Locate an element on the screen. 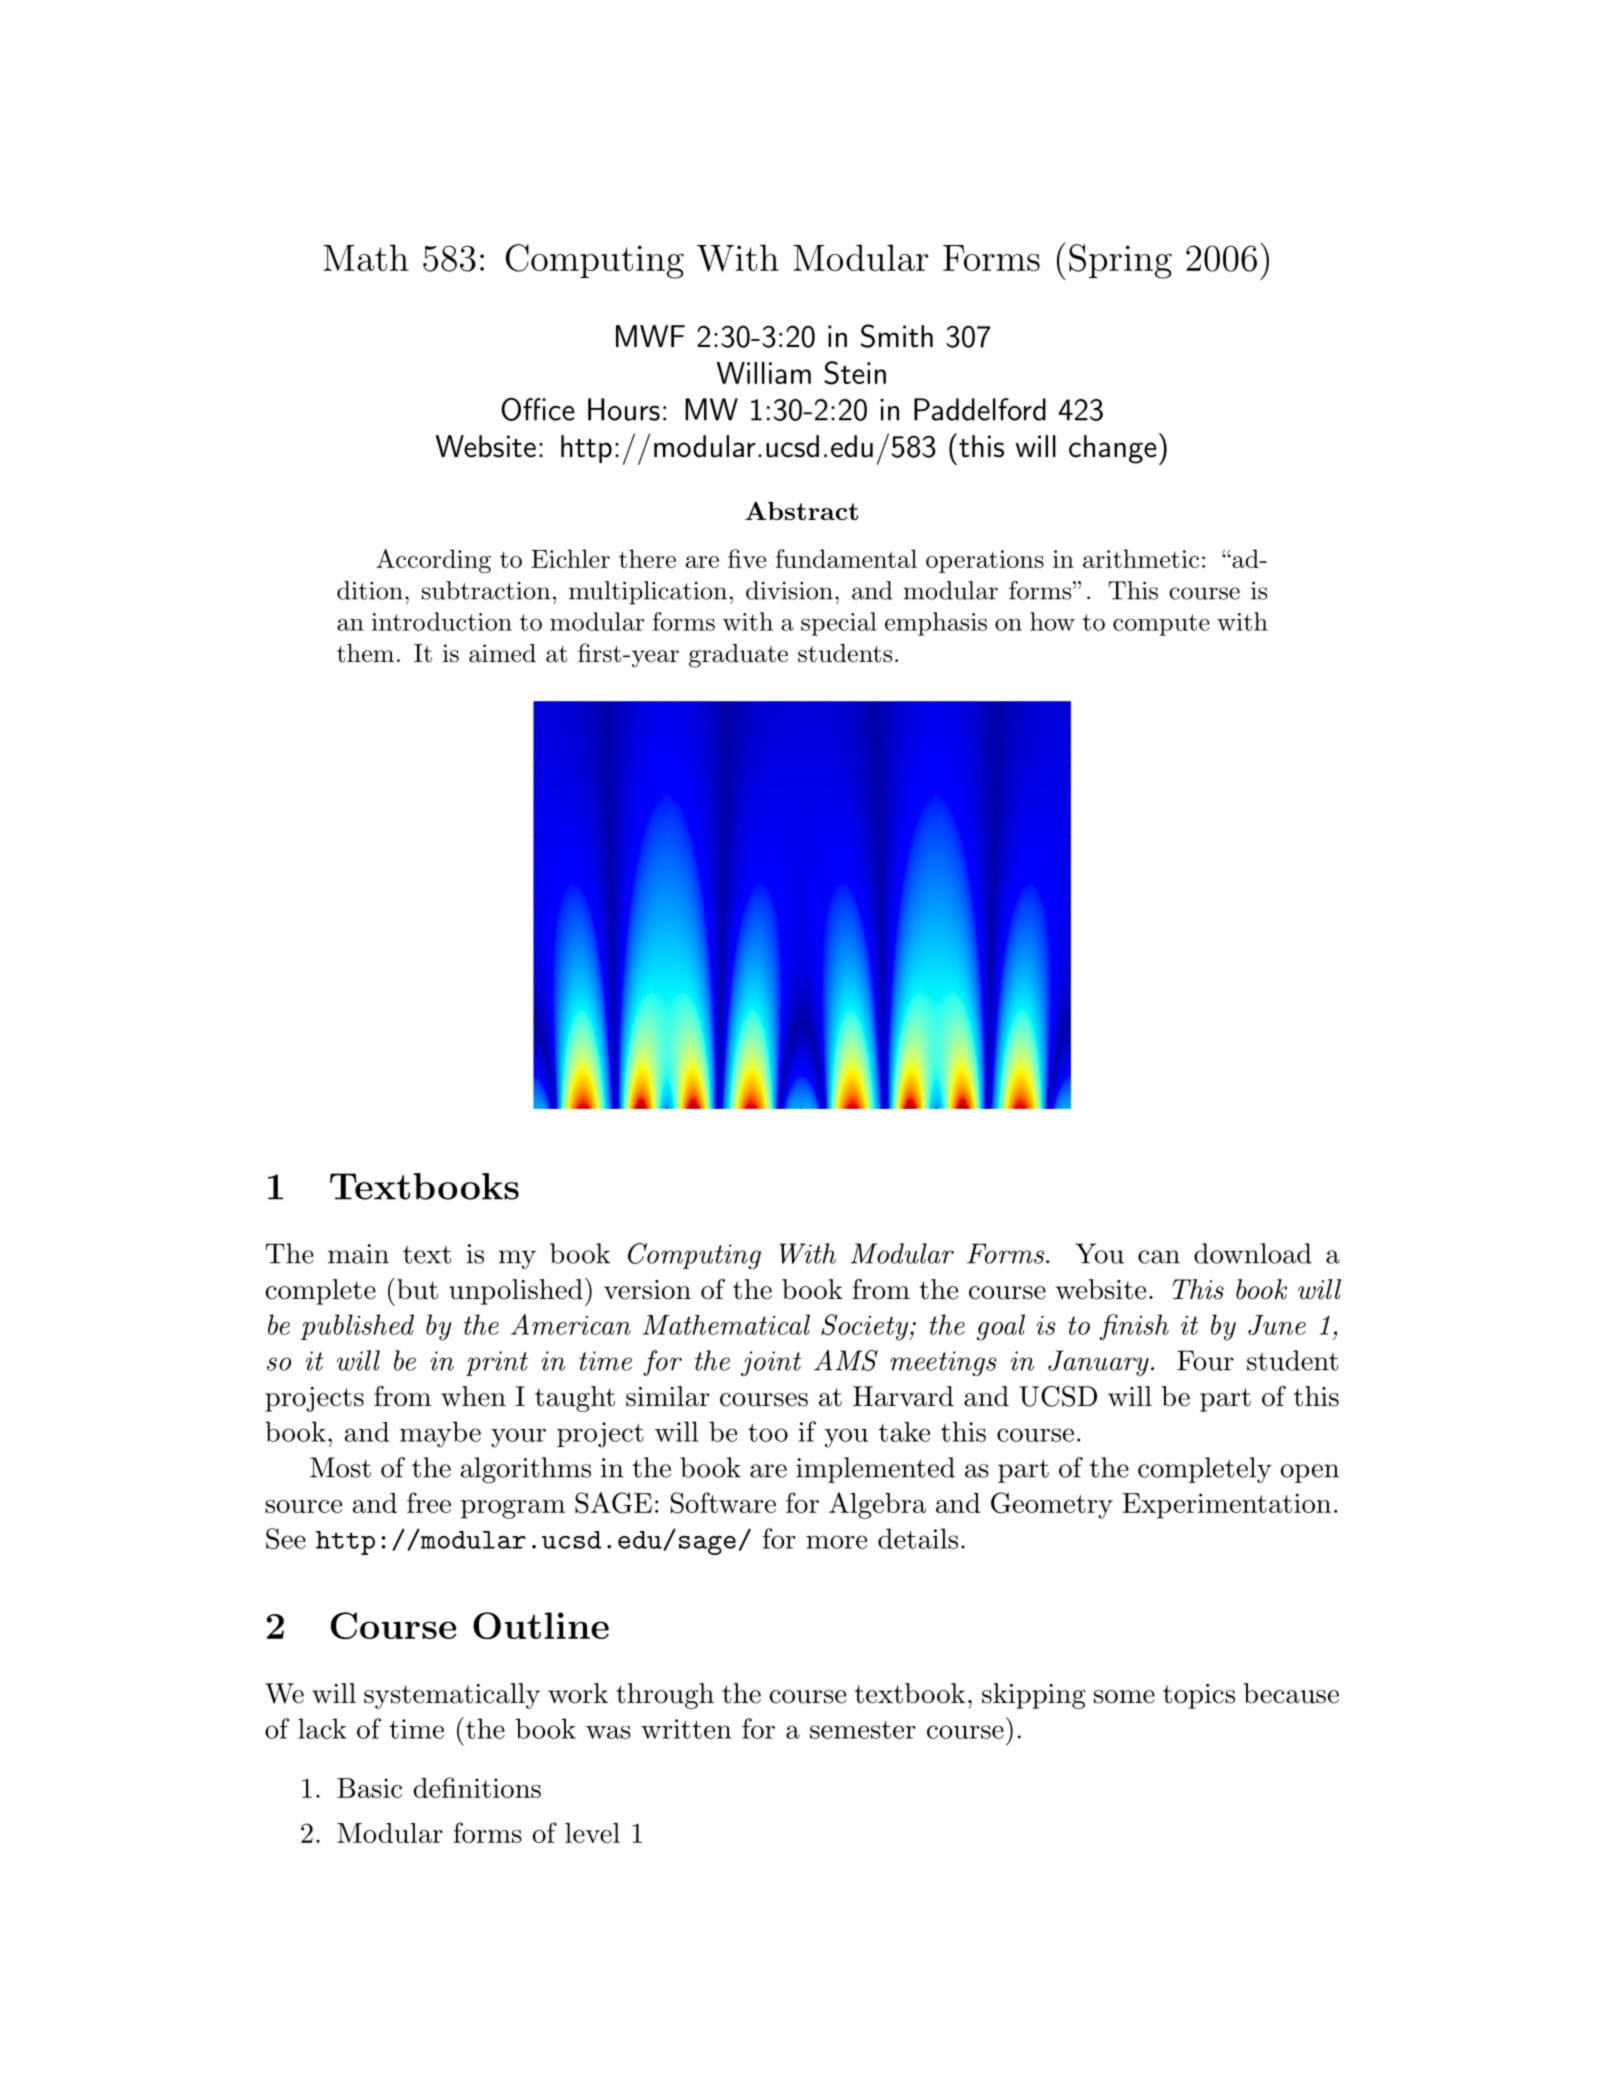 The image size is (1609, 2083). Stein is located at coordinates (855, 373).
